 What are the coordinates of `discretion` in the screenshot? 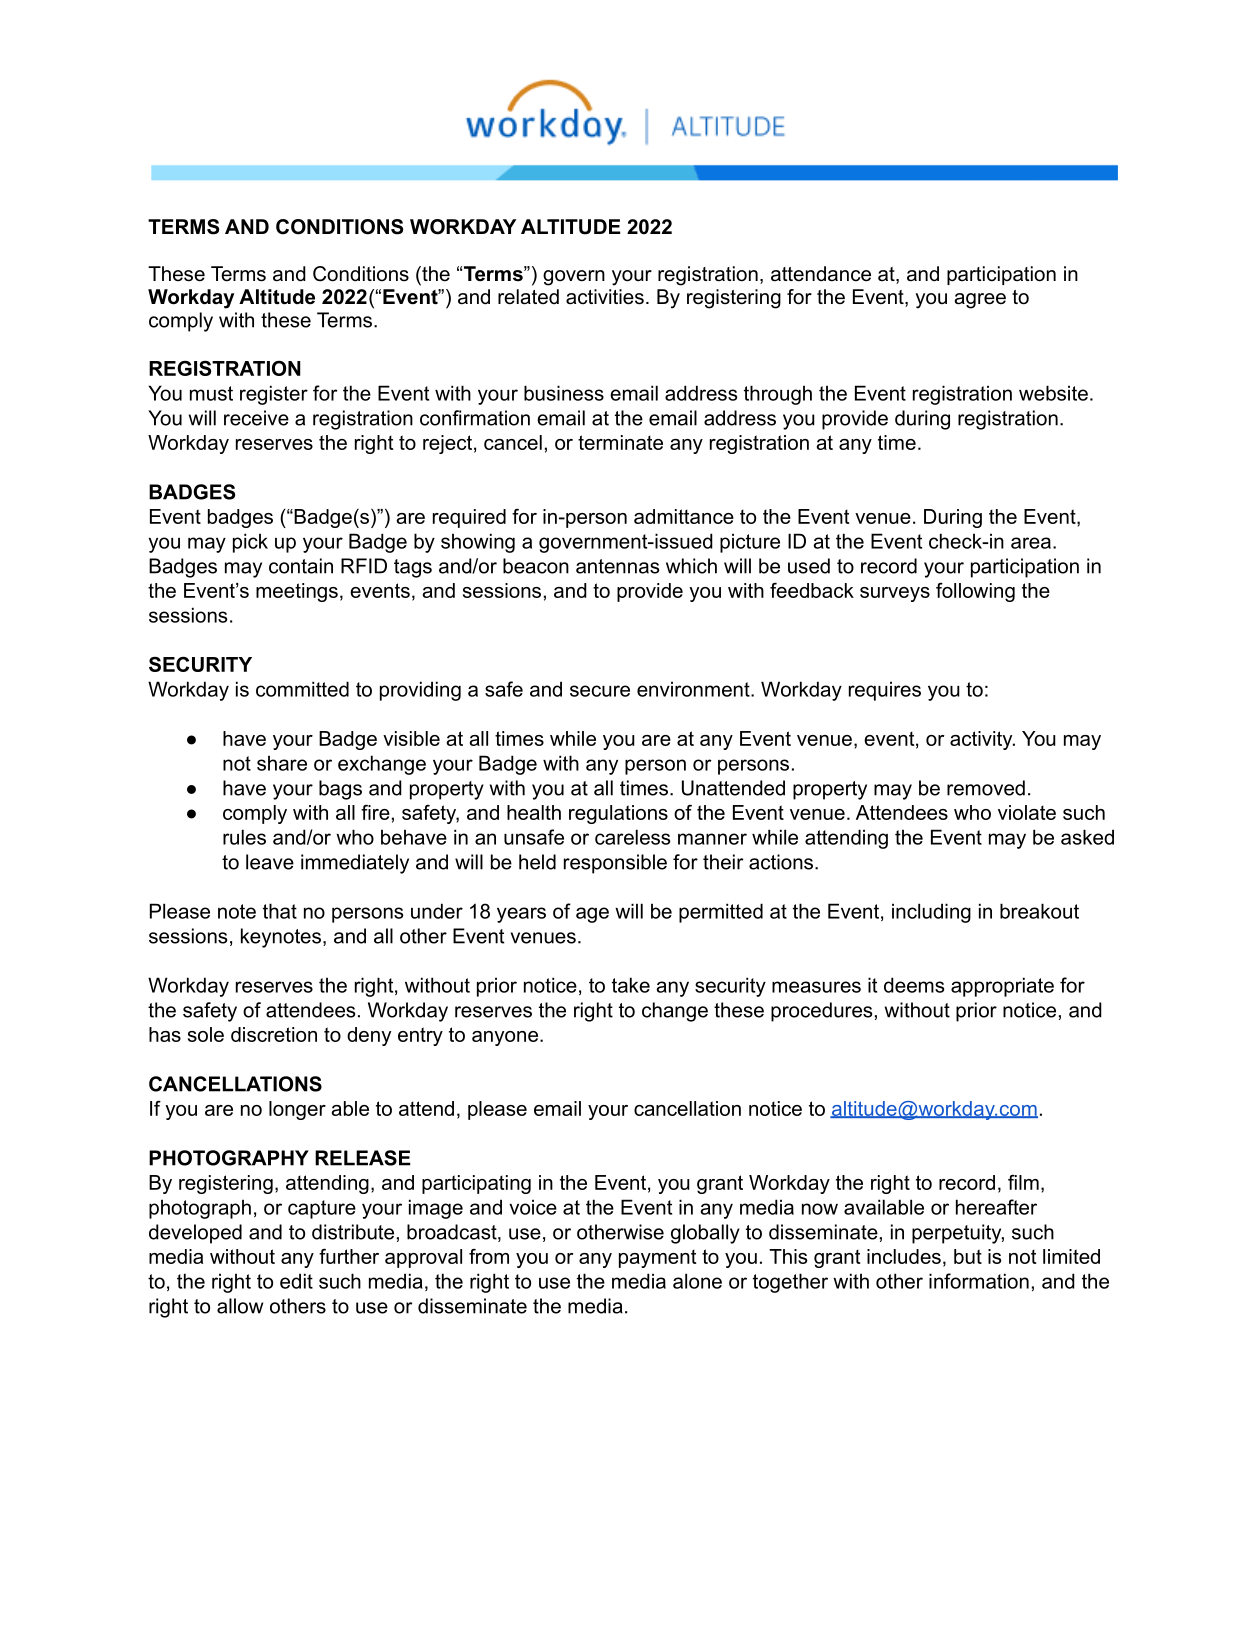 It's located at (274, 1034).
